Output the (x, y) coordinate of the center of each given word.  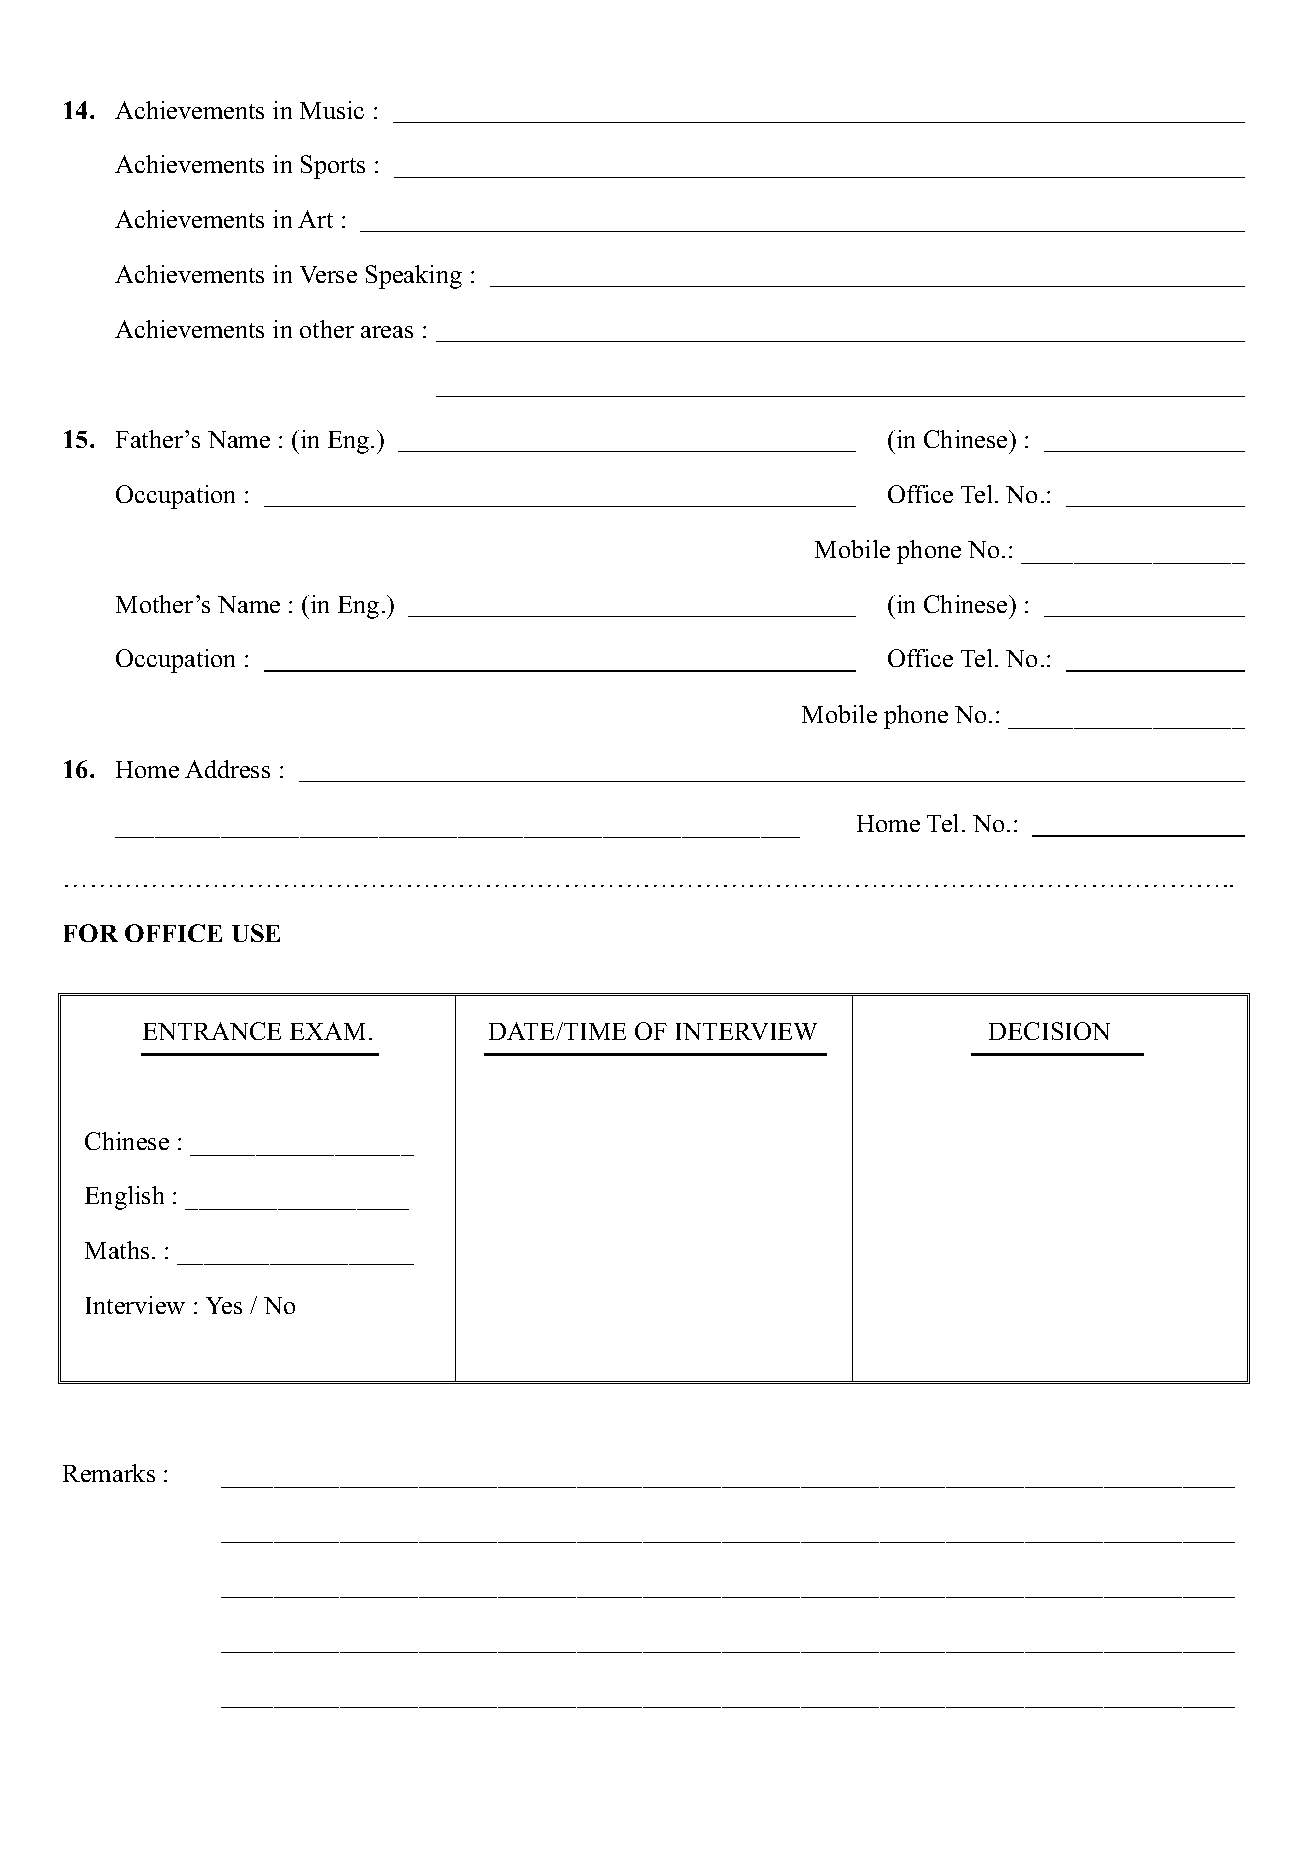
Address (227, 769)
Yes (224, 1305)
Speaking (414, 277)
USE (256, 933)
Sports (333, 167)
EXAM (327, 1031)
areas (387, 332)
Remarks (109, 1473)
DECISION (1049, 1031)
